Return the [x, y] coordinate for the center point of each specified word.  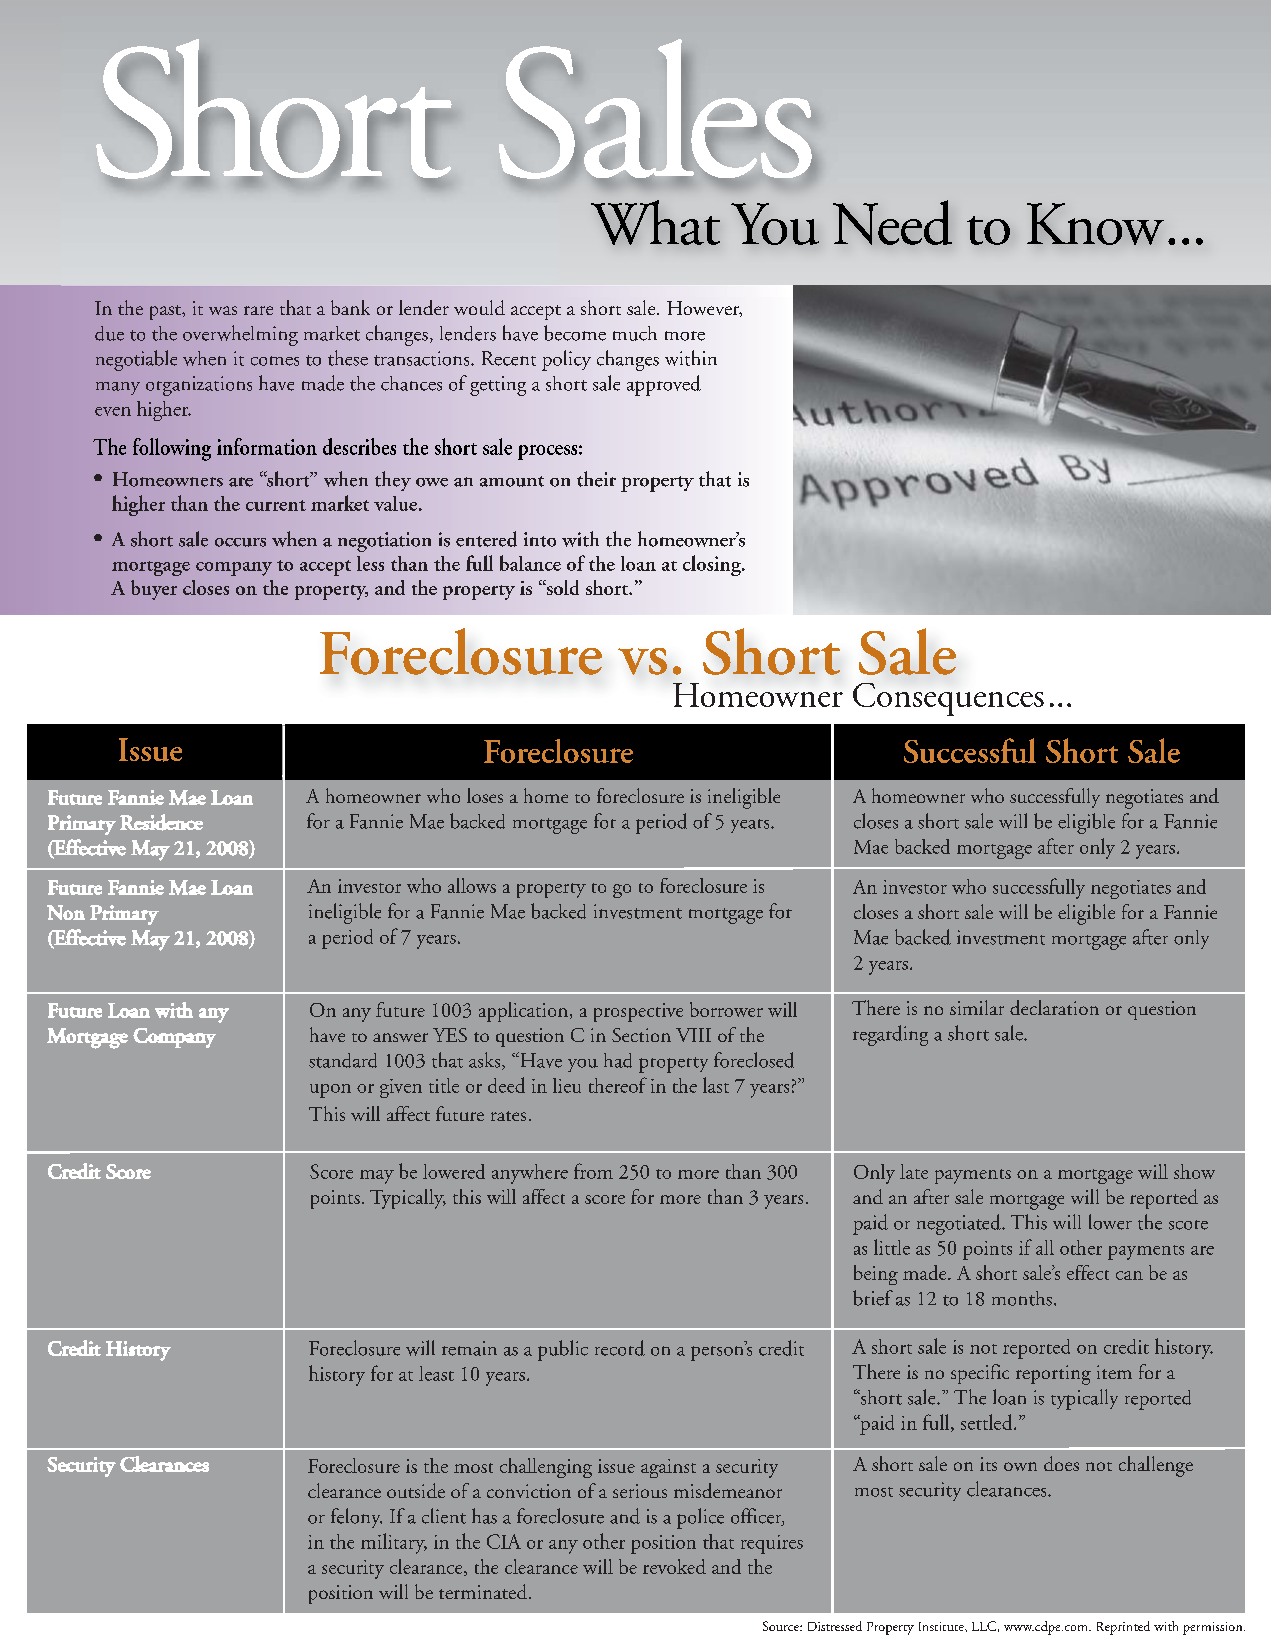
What [655, 222]
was [223, 310]
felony [356, 1518]
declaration [1054, 1007]
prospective [638, 1012]
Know [1095, 224]
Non [66, 912]
